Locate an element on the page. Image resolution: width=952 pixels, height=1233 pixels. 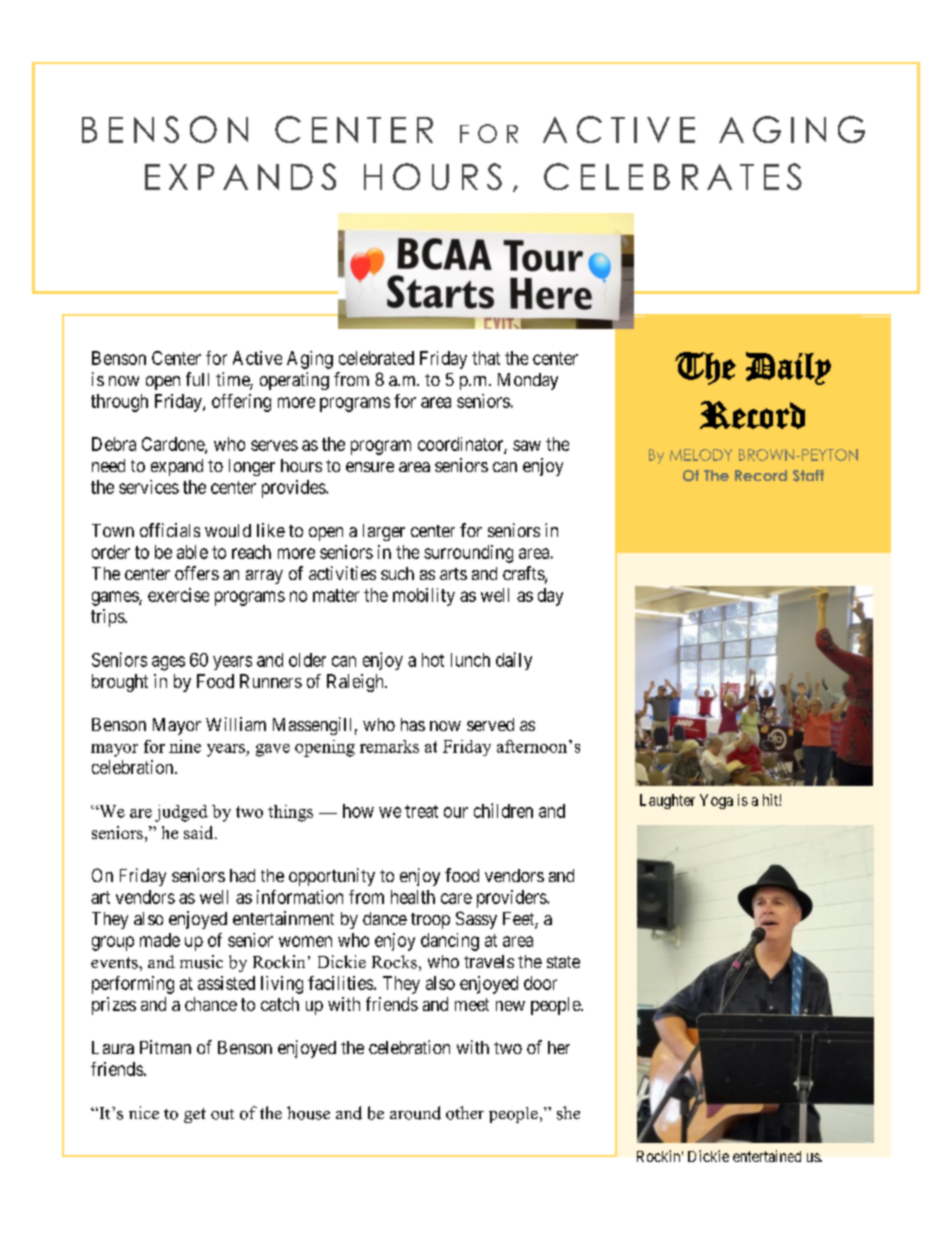
that is located at coordinates (486, 358).
